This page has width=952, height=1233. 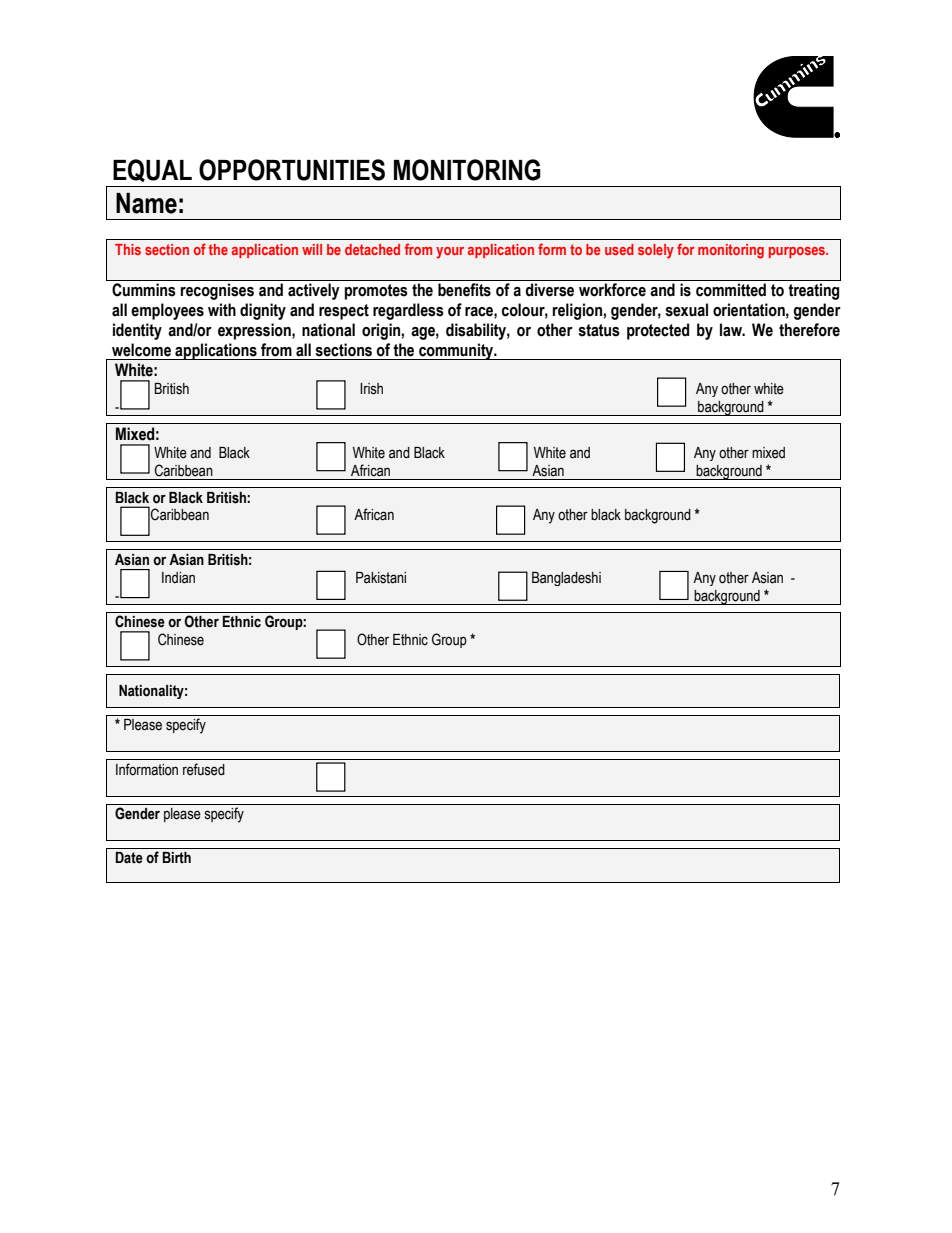 I want to click on solely, so click(x=656, y=251).
